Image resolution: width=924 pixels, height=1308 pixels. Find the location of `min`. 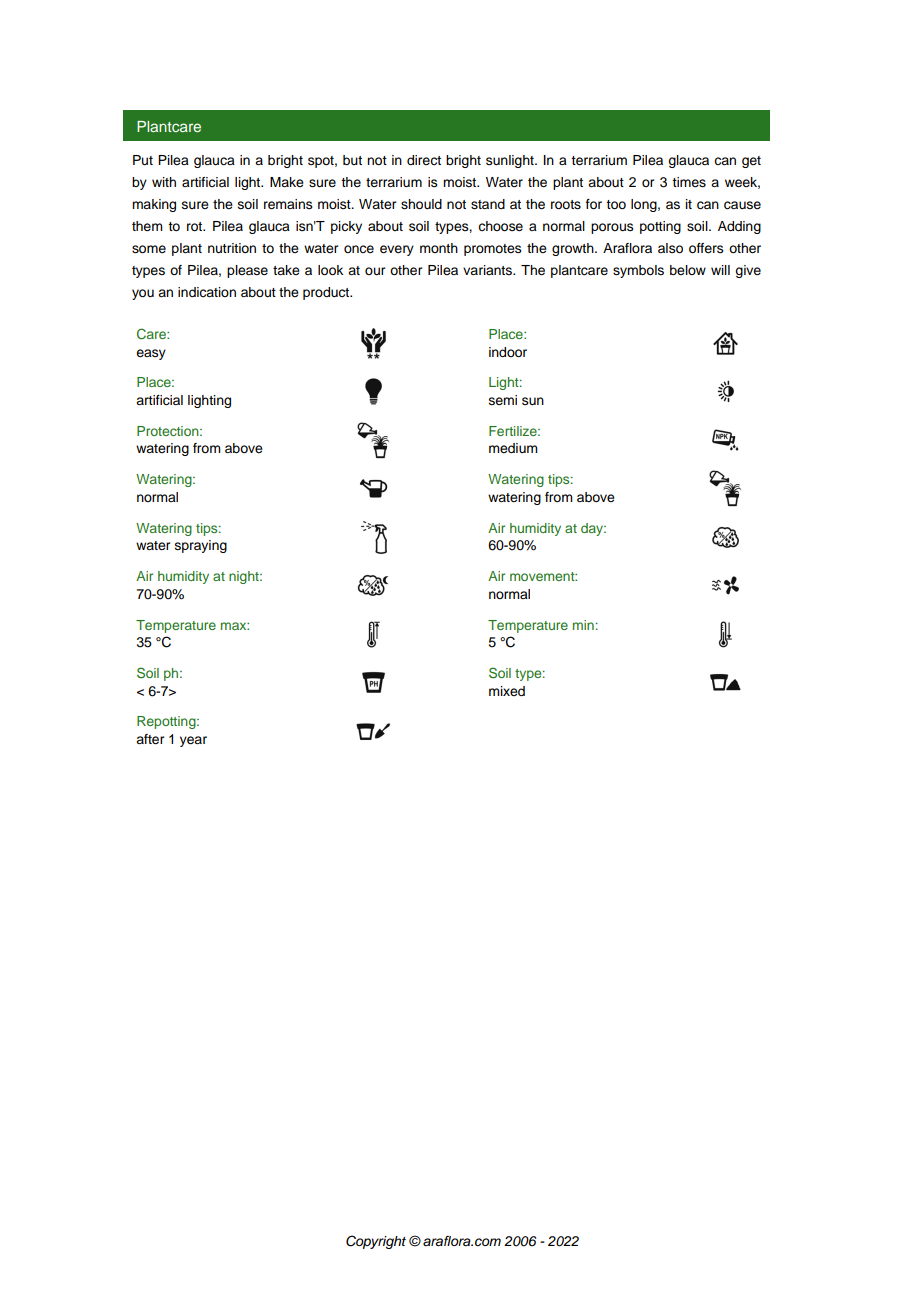

min is located at coordinates (583, 625).
